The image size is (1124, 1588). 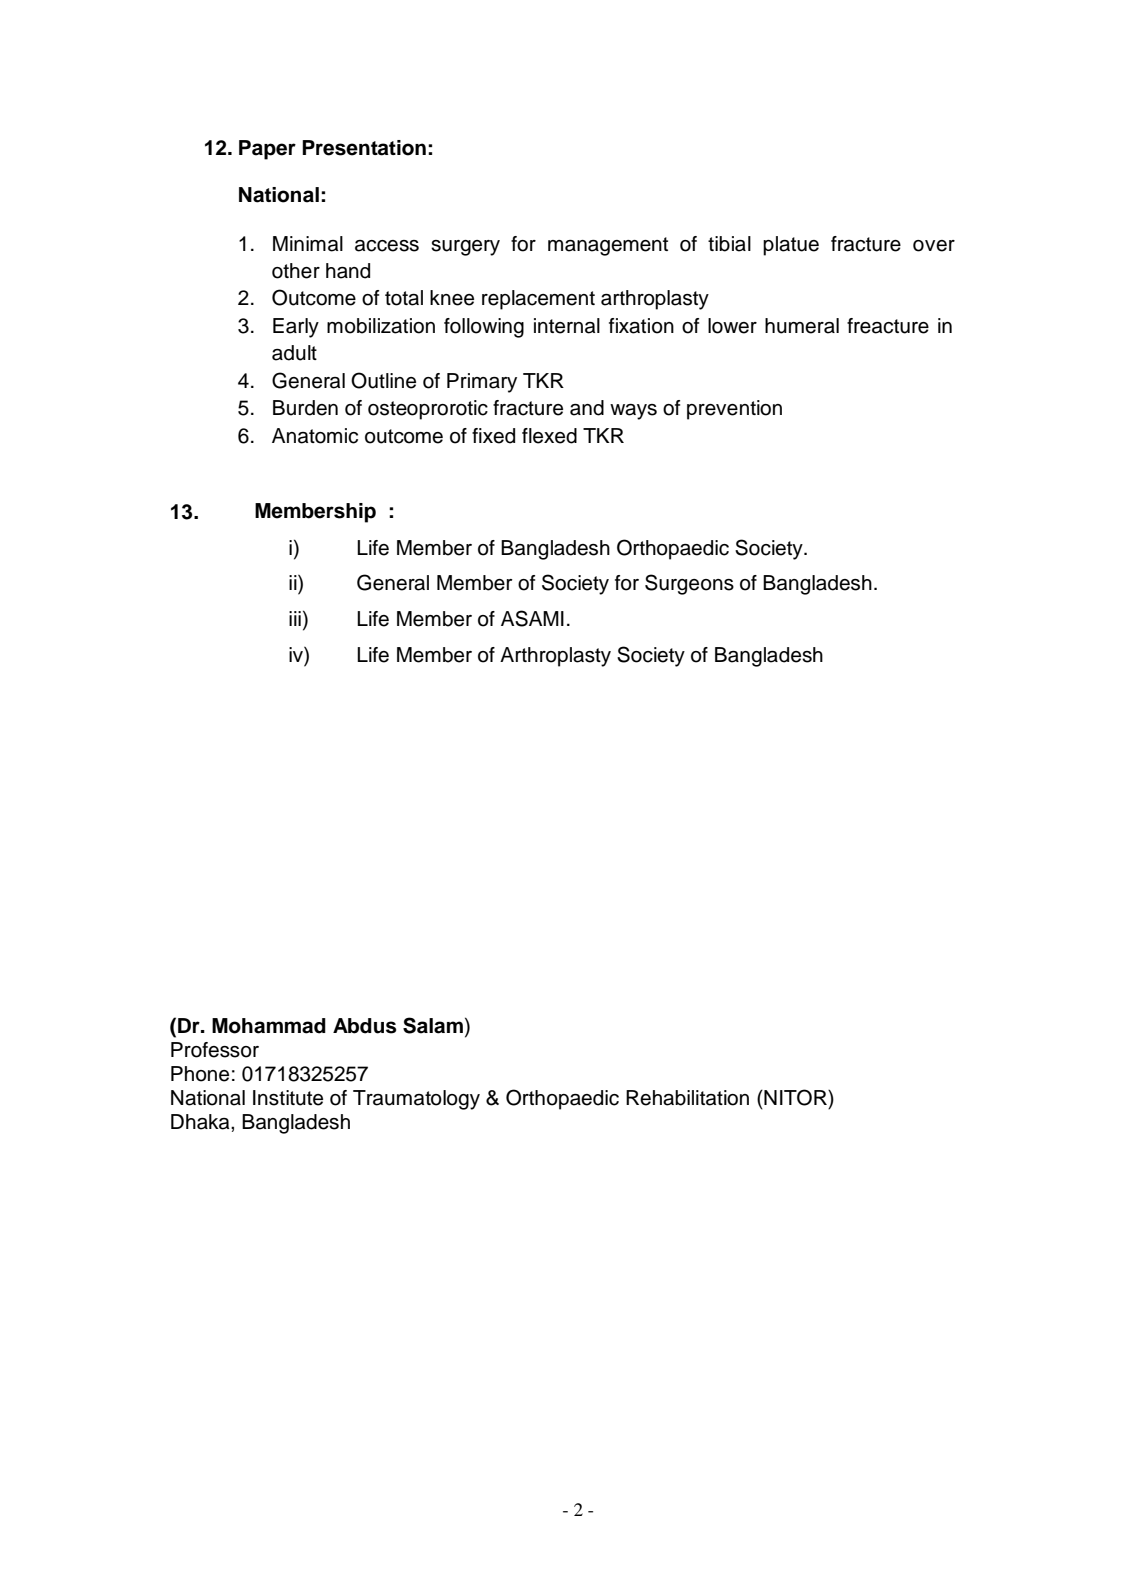 I want to click on Traumatology, so click(x=416, y=1100).
